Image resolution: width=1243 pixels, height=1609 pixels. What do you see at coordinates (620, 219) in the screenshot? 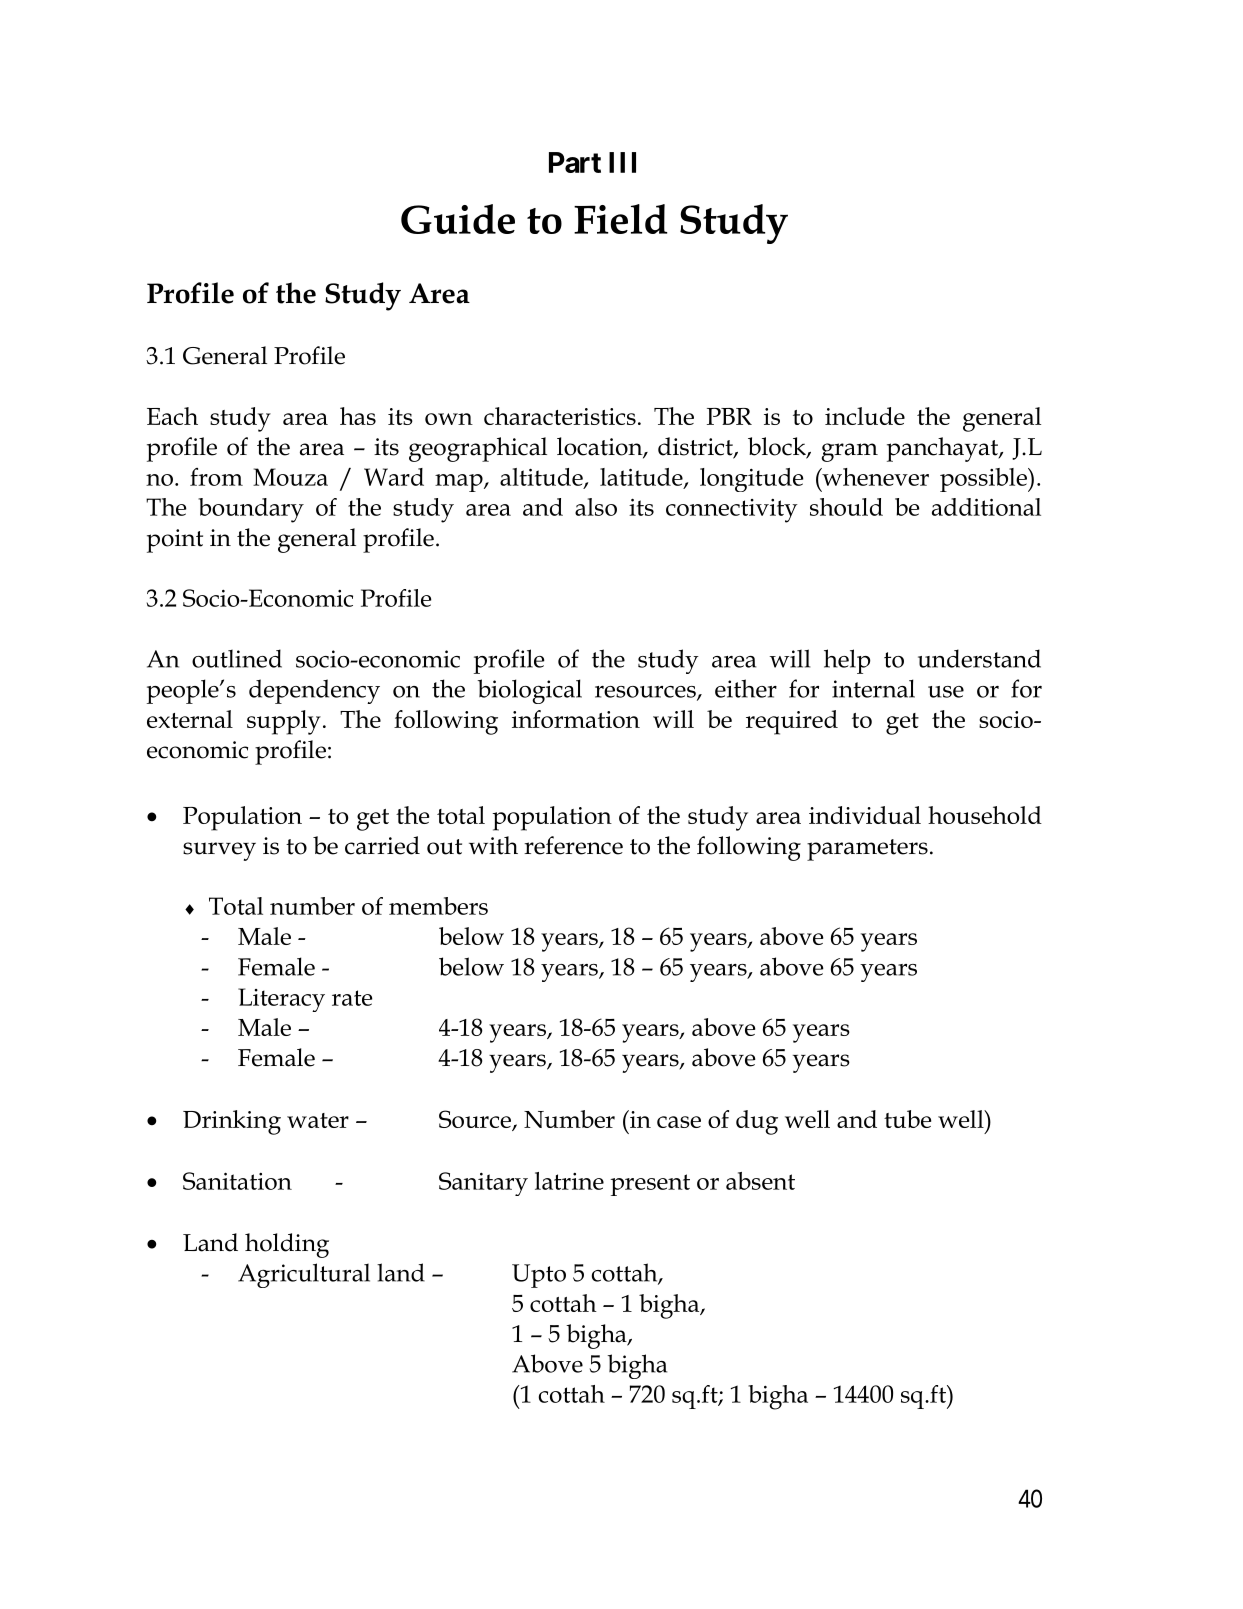
I see `Field` at bounding box center [620, 219].
